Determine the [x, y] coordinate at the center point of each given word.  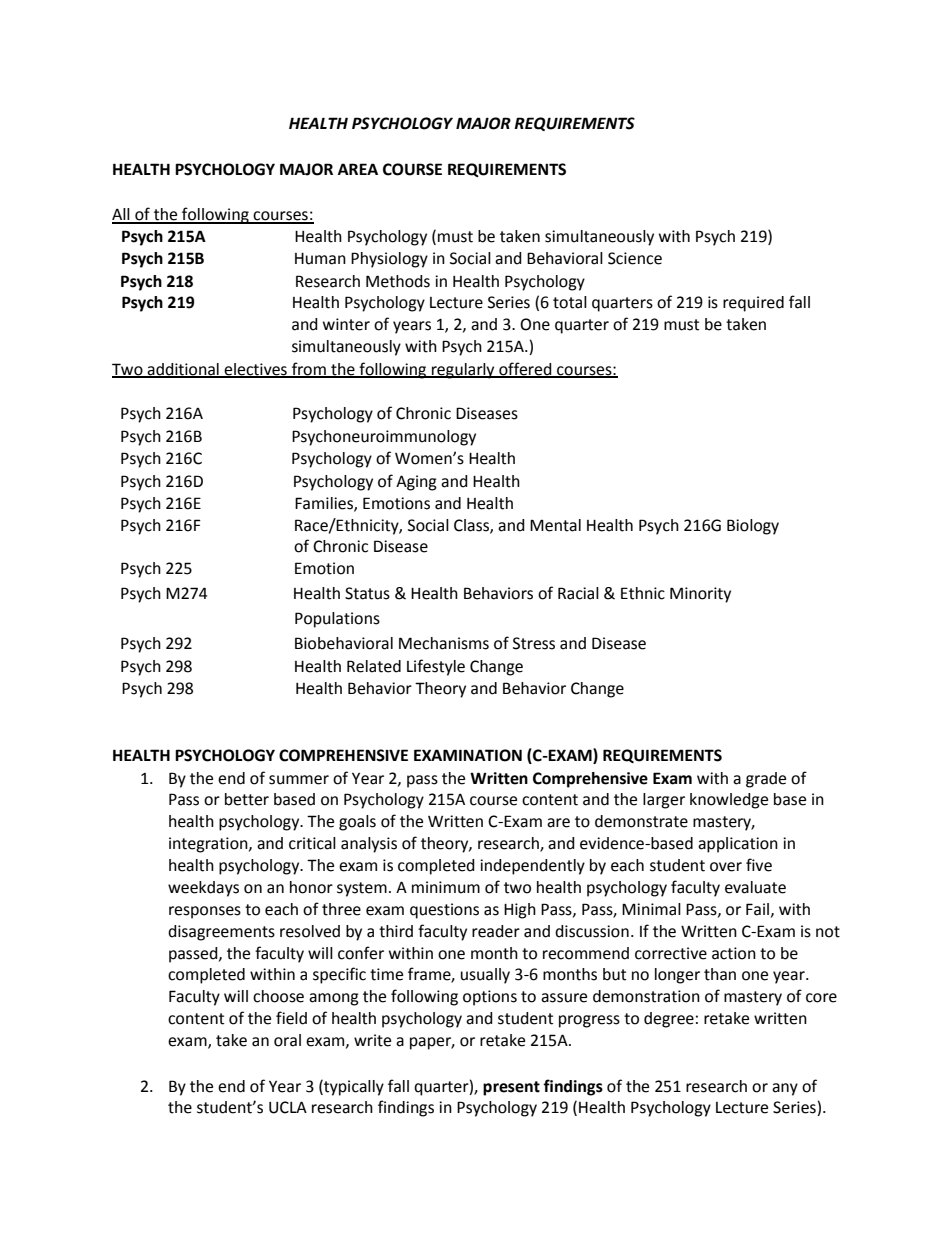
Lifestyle [436, 667]
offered [525, 369]
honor [311, 887]
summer [299, 780]
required [753, 304]
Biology [753, 527]
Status [367, 593]
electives [255, 370]
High [520, 911]
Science [635, 258]
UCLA [288, 1107]
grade [766, 780]
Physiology [389, 260]
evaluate [755, 887]
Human [320, 259]
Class [472, 526]
